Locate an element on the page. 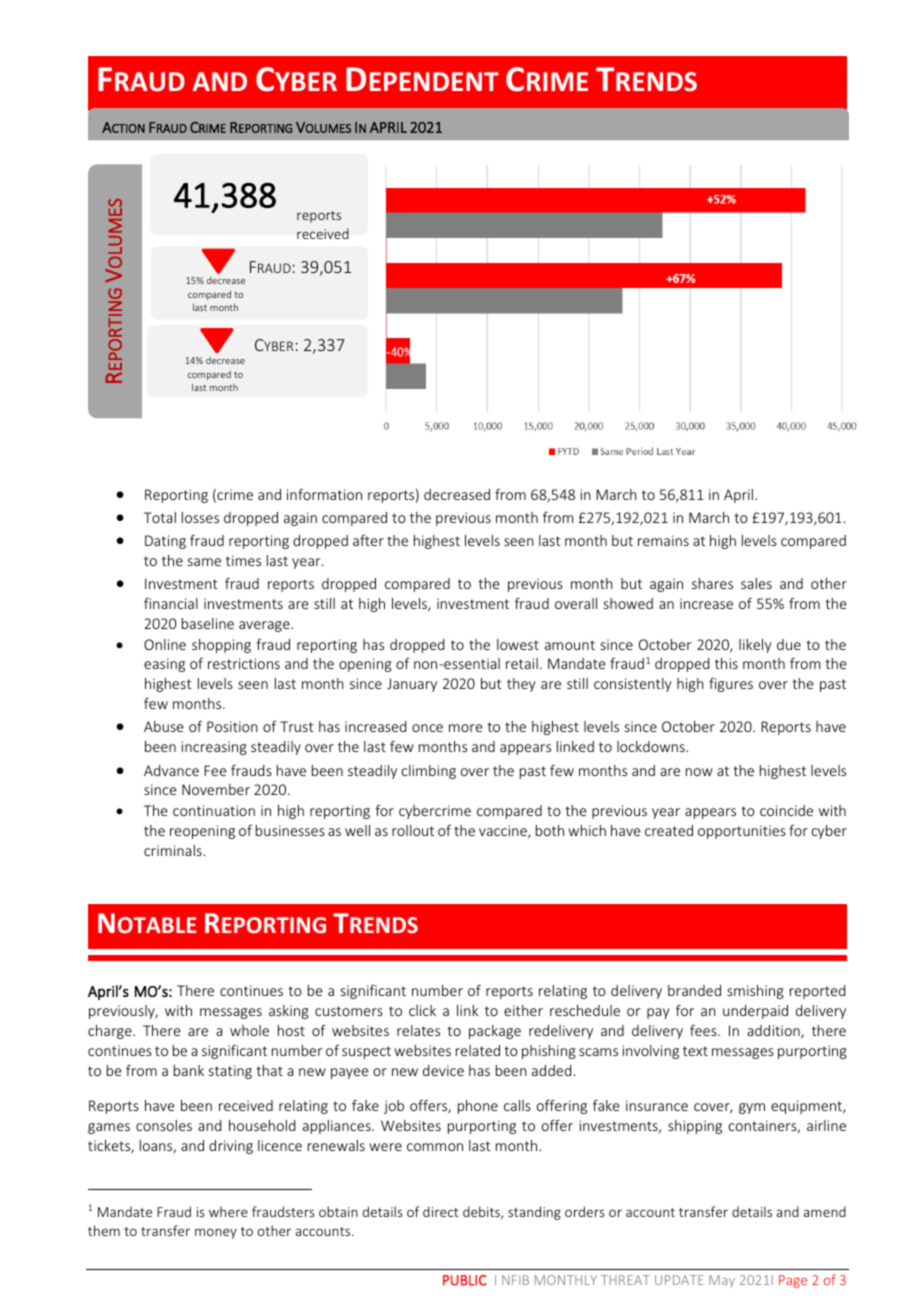 This image has height=1308, width=924. losses is located at coordinates (200, 517).
